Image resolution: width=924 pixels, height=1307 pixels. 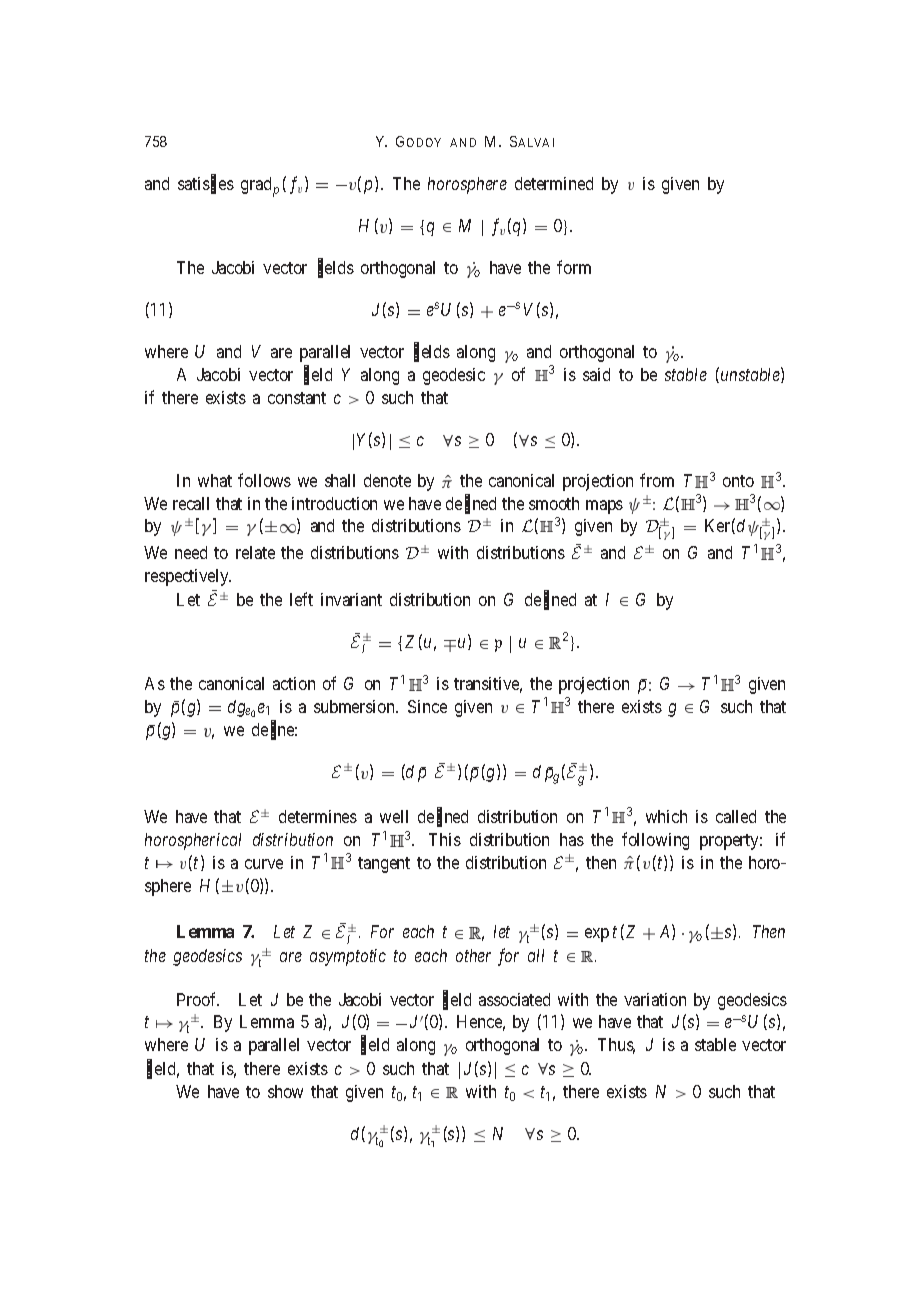 What do you see at coordinates (301, 599) in the screenshot?
I see `left` at bounding box center [301, 599].
